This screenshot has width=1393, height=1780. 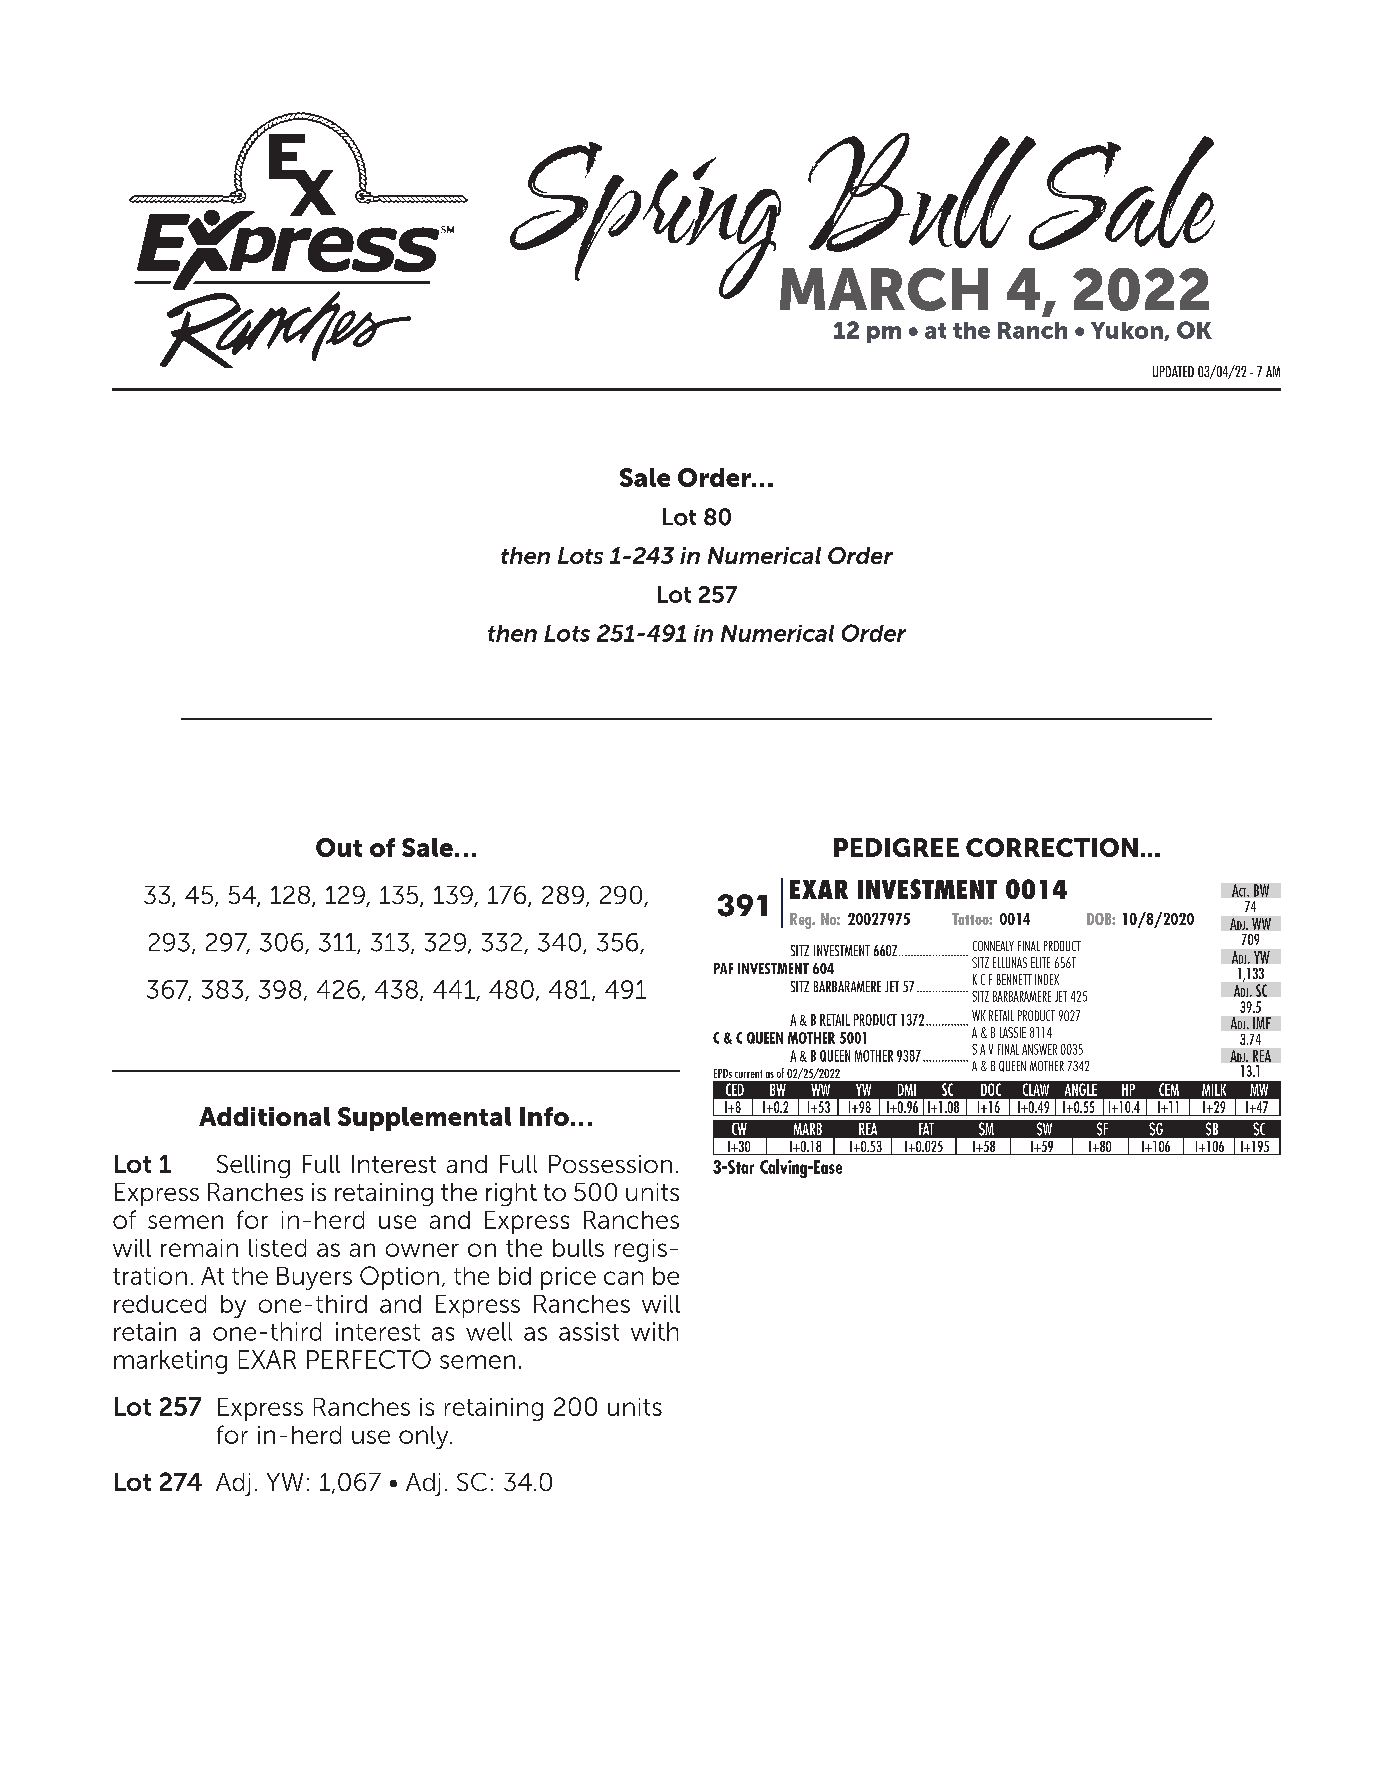 What do you see at coordinates (170, 1362) in the screenshot?
I see `marketing` at bounding box center [170, 1362].
